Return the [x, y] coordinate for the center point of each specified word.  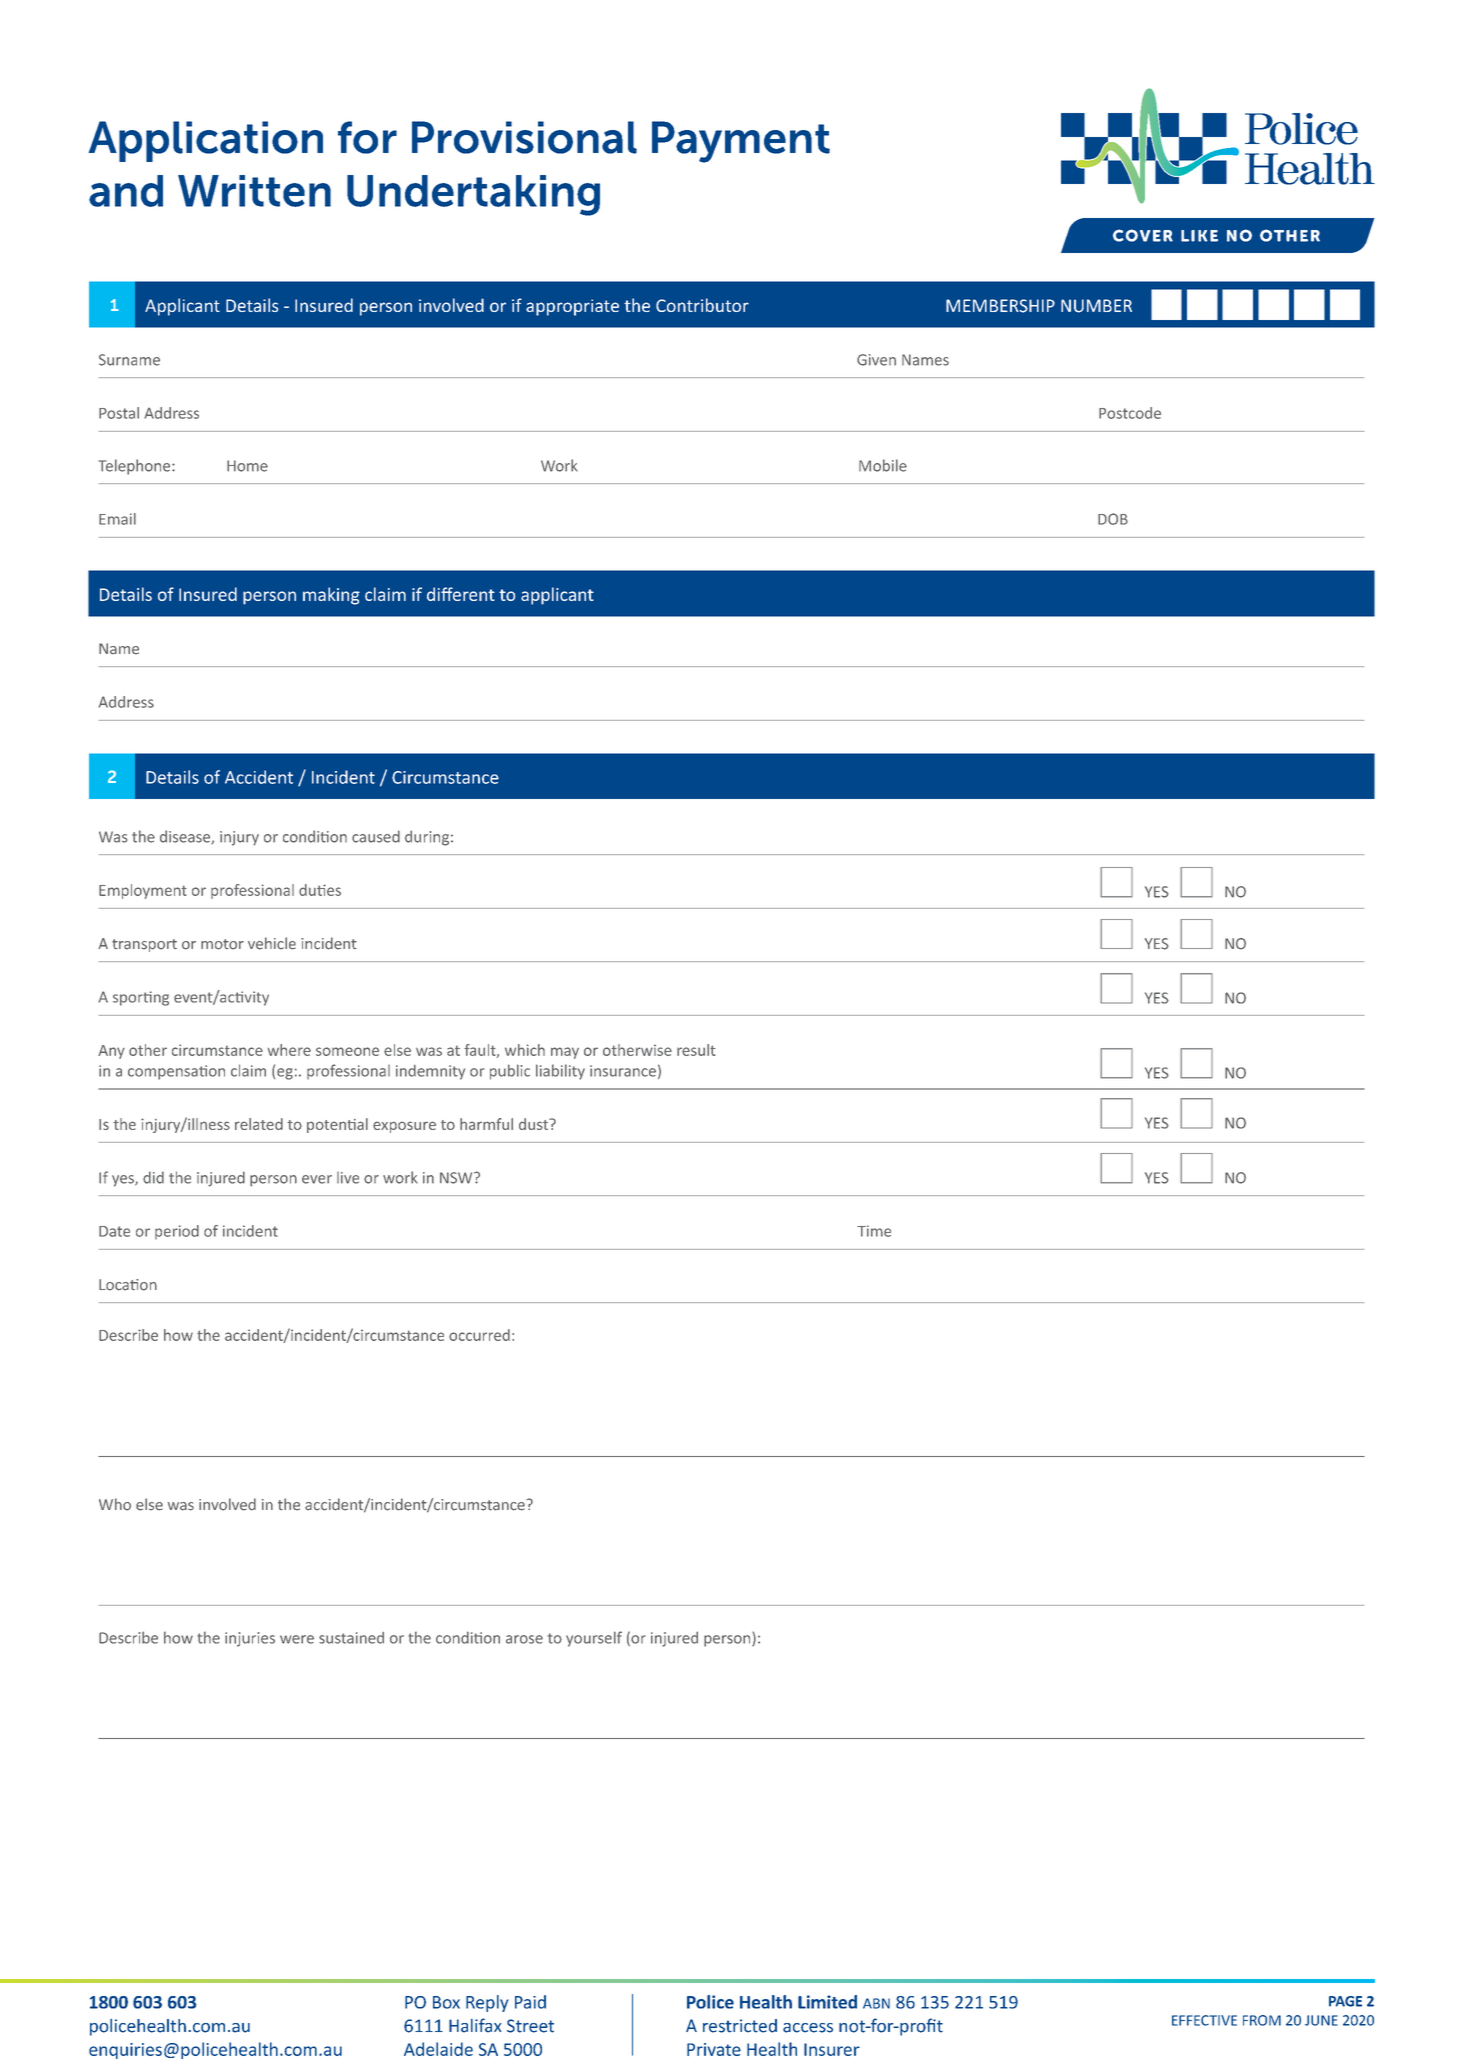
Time [874, 1231]
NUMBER [1096, 306]
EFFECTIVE [1204, 2020]
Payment [741, 142]
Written [254, 191]
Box [446, 2002]
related [259, 1124]
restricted [740, 2026]
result [696, 1050]
